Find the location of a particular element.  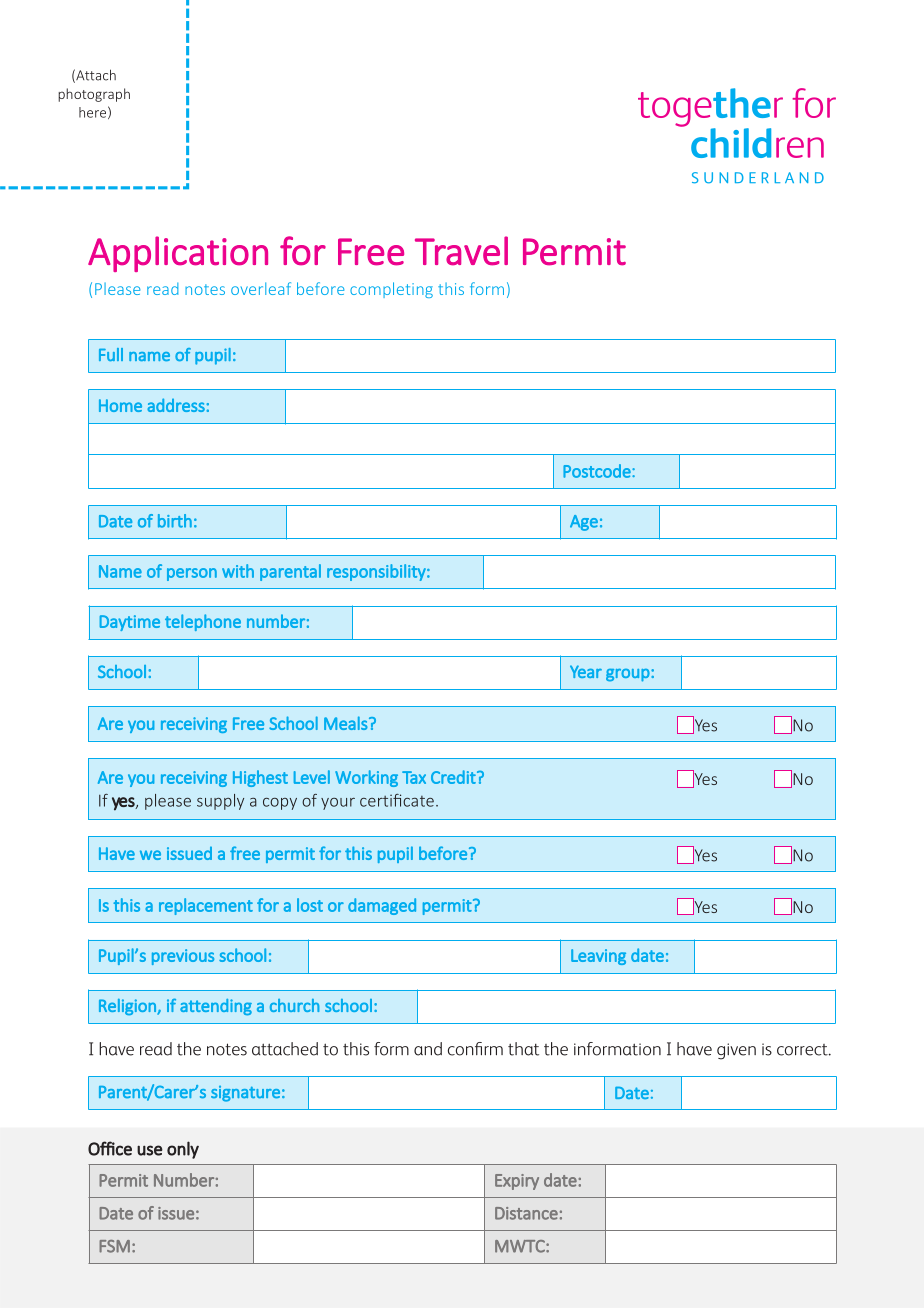

Expiry is located at coordinates (517, 1182).
